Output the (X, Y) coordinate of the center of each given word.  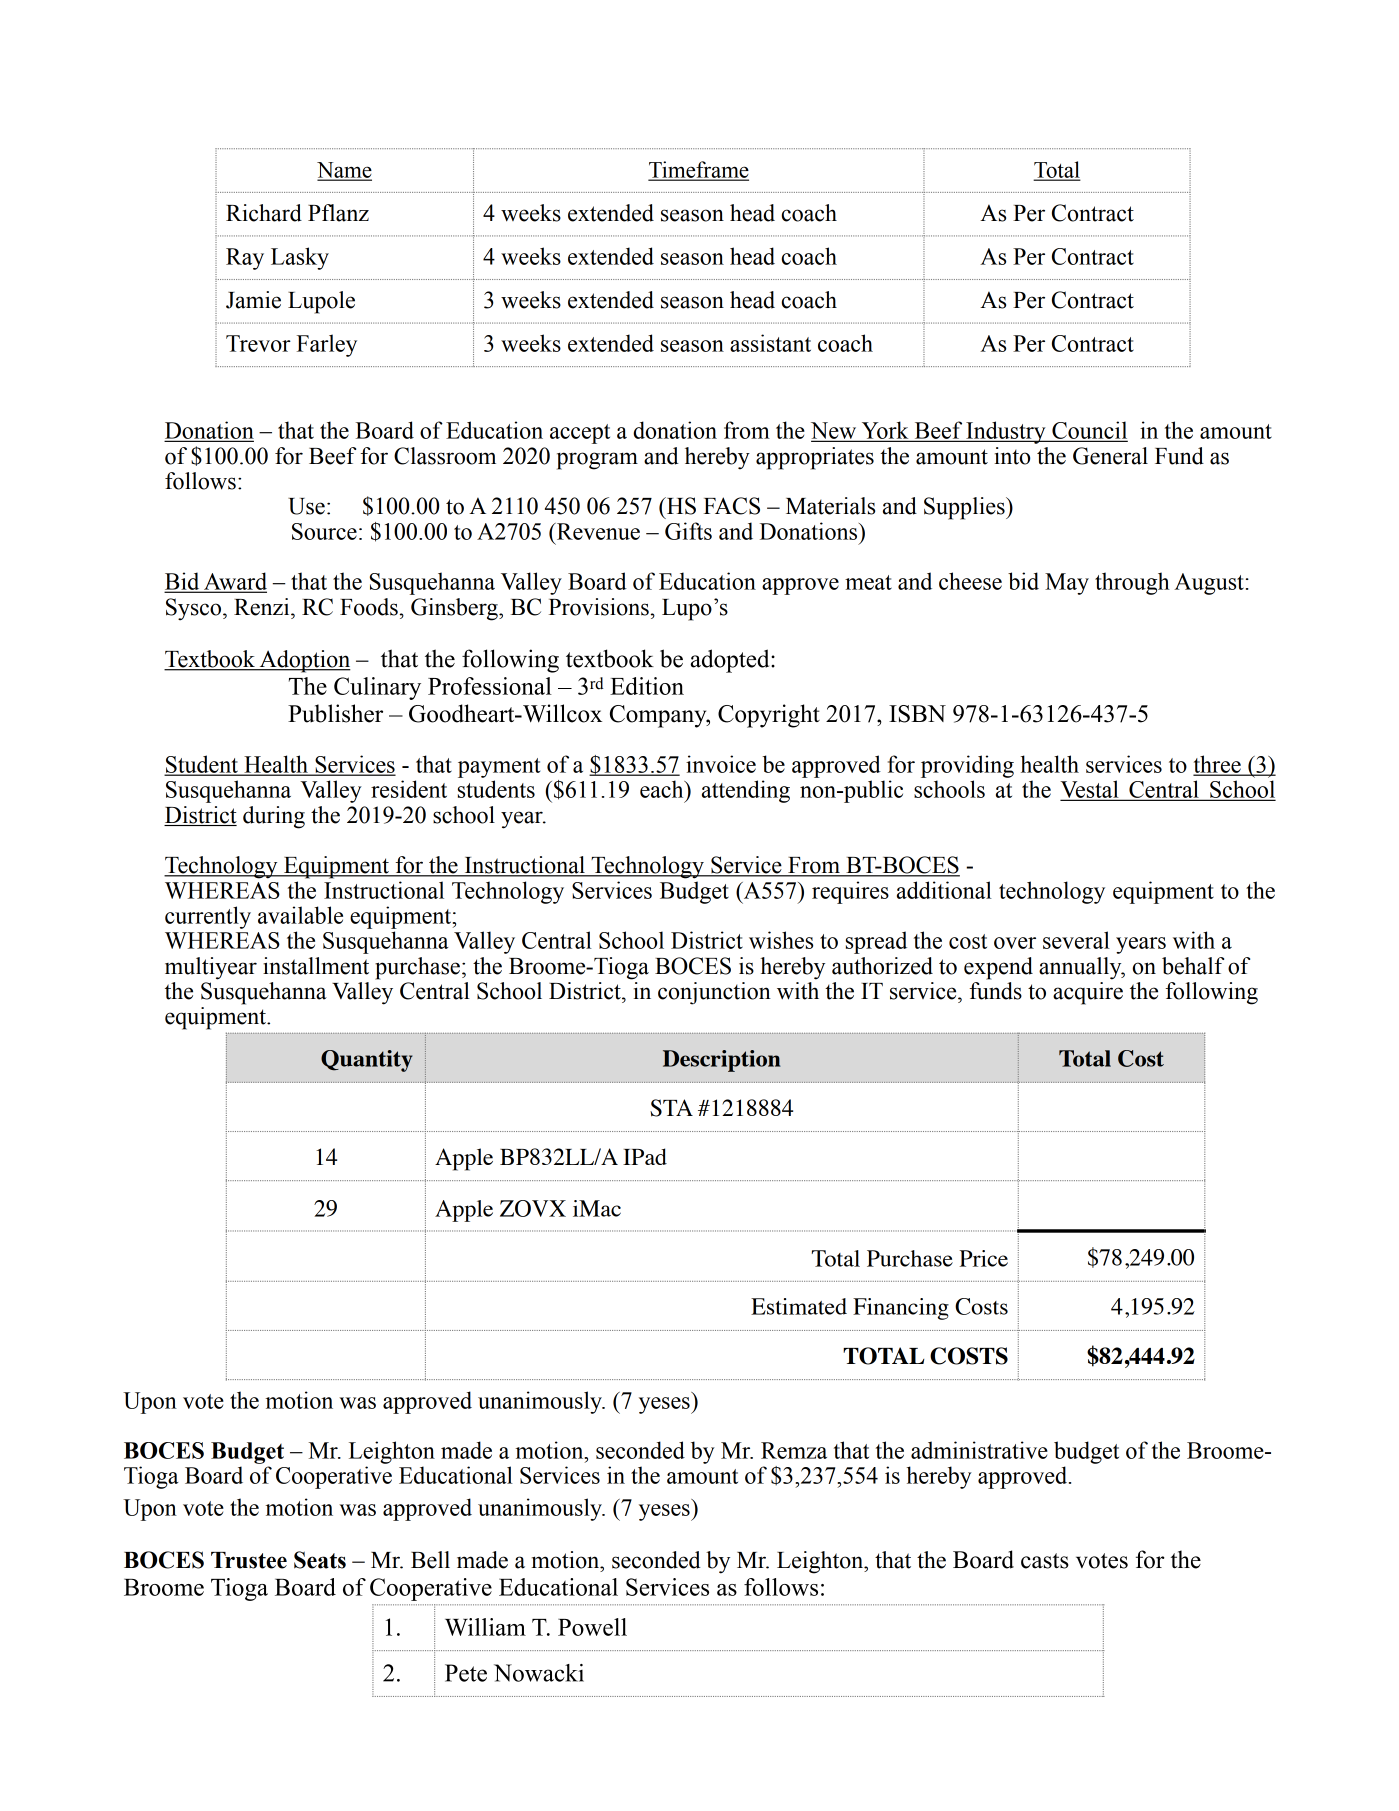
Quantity (367, 1061)
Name (344, 171)
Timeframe (698, 170)
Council (1089, 431)
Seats (320, 1560)
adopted (731, 661)
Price (983, 1258)
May (1067, 584)
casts (1045, 1561)
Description (722, 1061)
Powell (592, 1627)
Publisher (335, 713)
